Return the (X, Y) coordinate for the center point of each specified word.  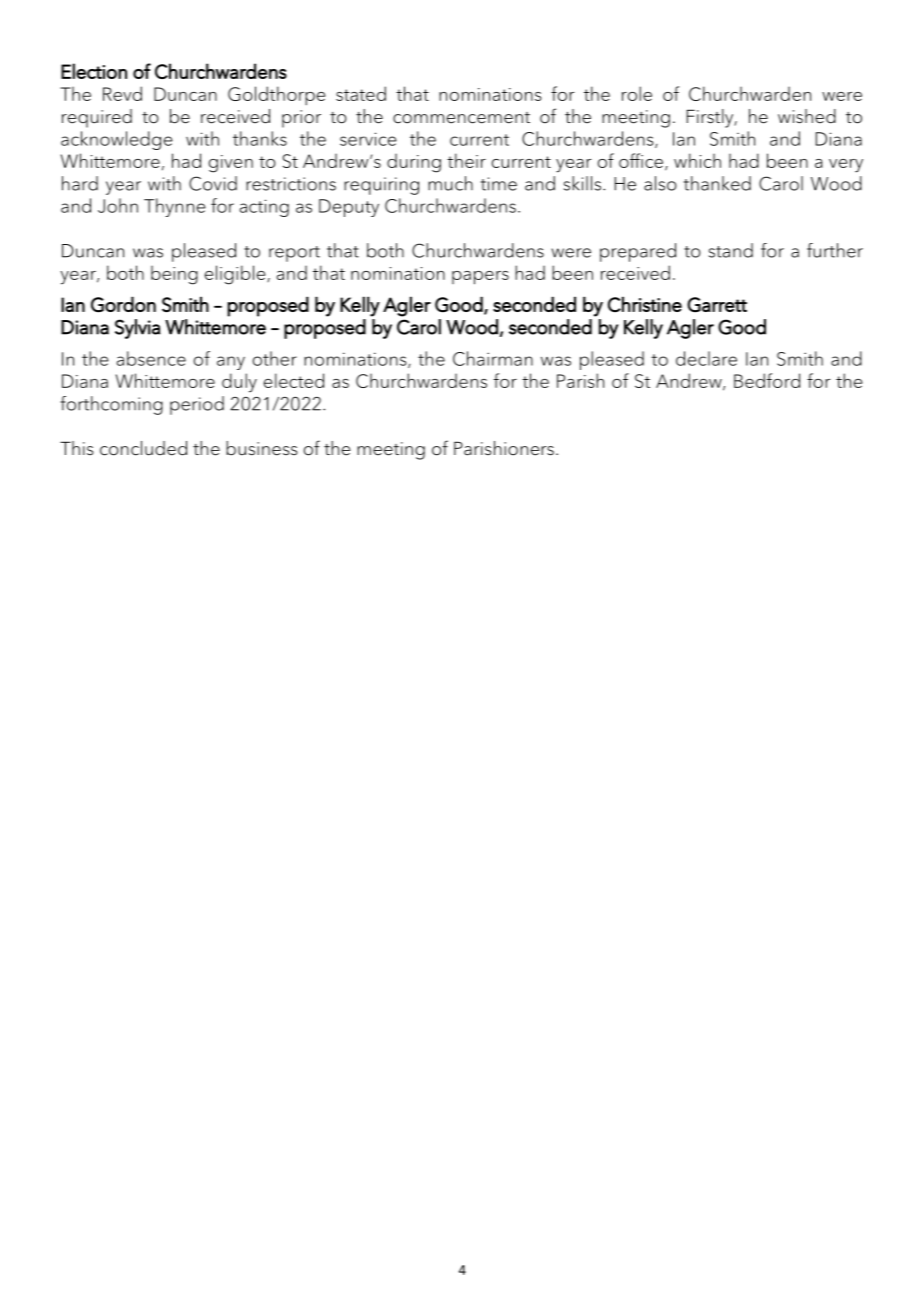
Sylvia (138, 329)
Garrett (717, 305)
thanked (717, 183)
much (450, 183)
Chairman (493, 358)
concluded (143, 448)
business (261, 448)
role (637, 93)
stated (361, 93)
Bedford (767, 380)
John (118, 205)
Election (94, 71)
